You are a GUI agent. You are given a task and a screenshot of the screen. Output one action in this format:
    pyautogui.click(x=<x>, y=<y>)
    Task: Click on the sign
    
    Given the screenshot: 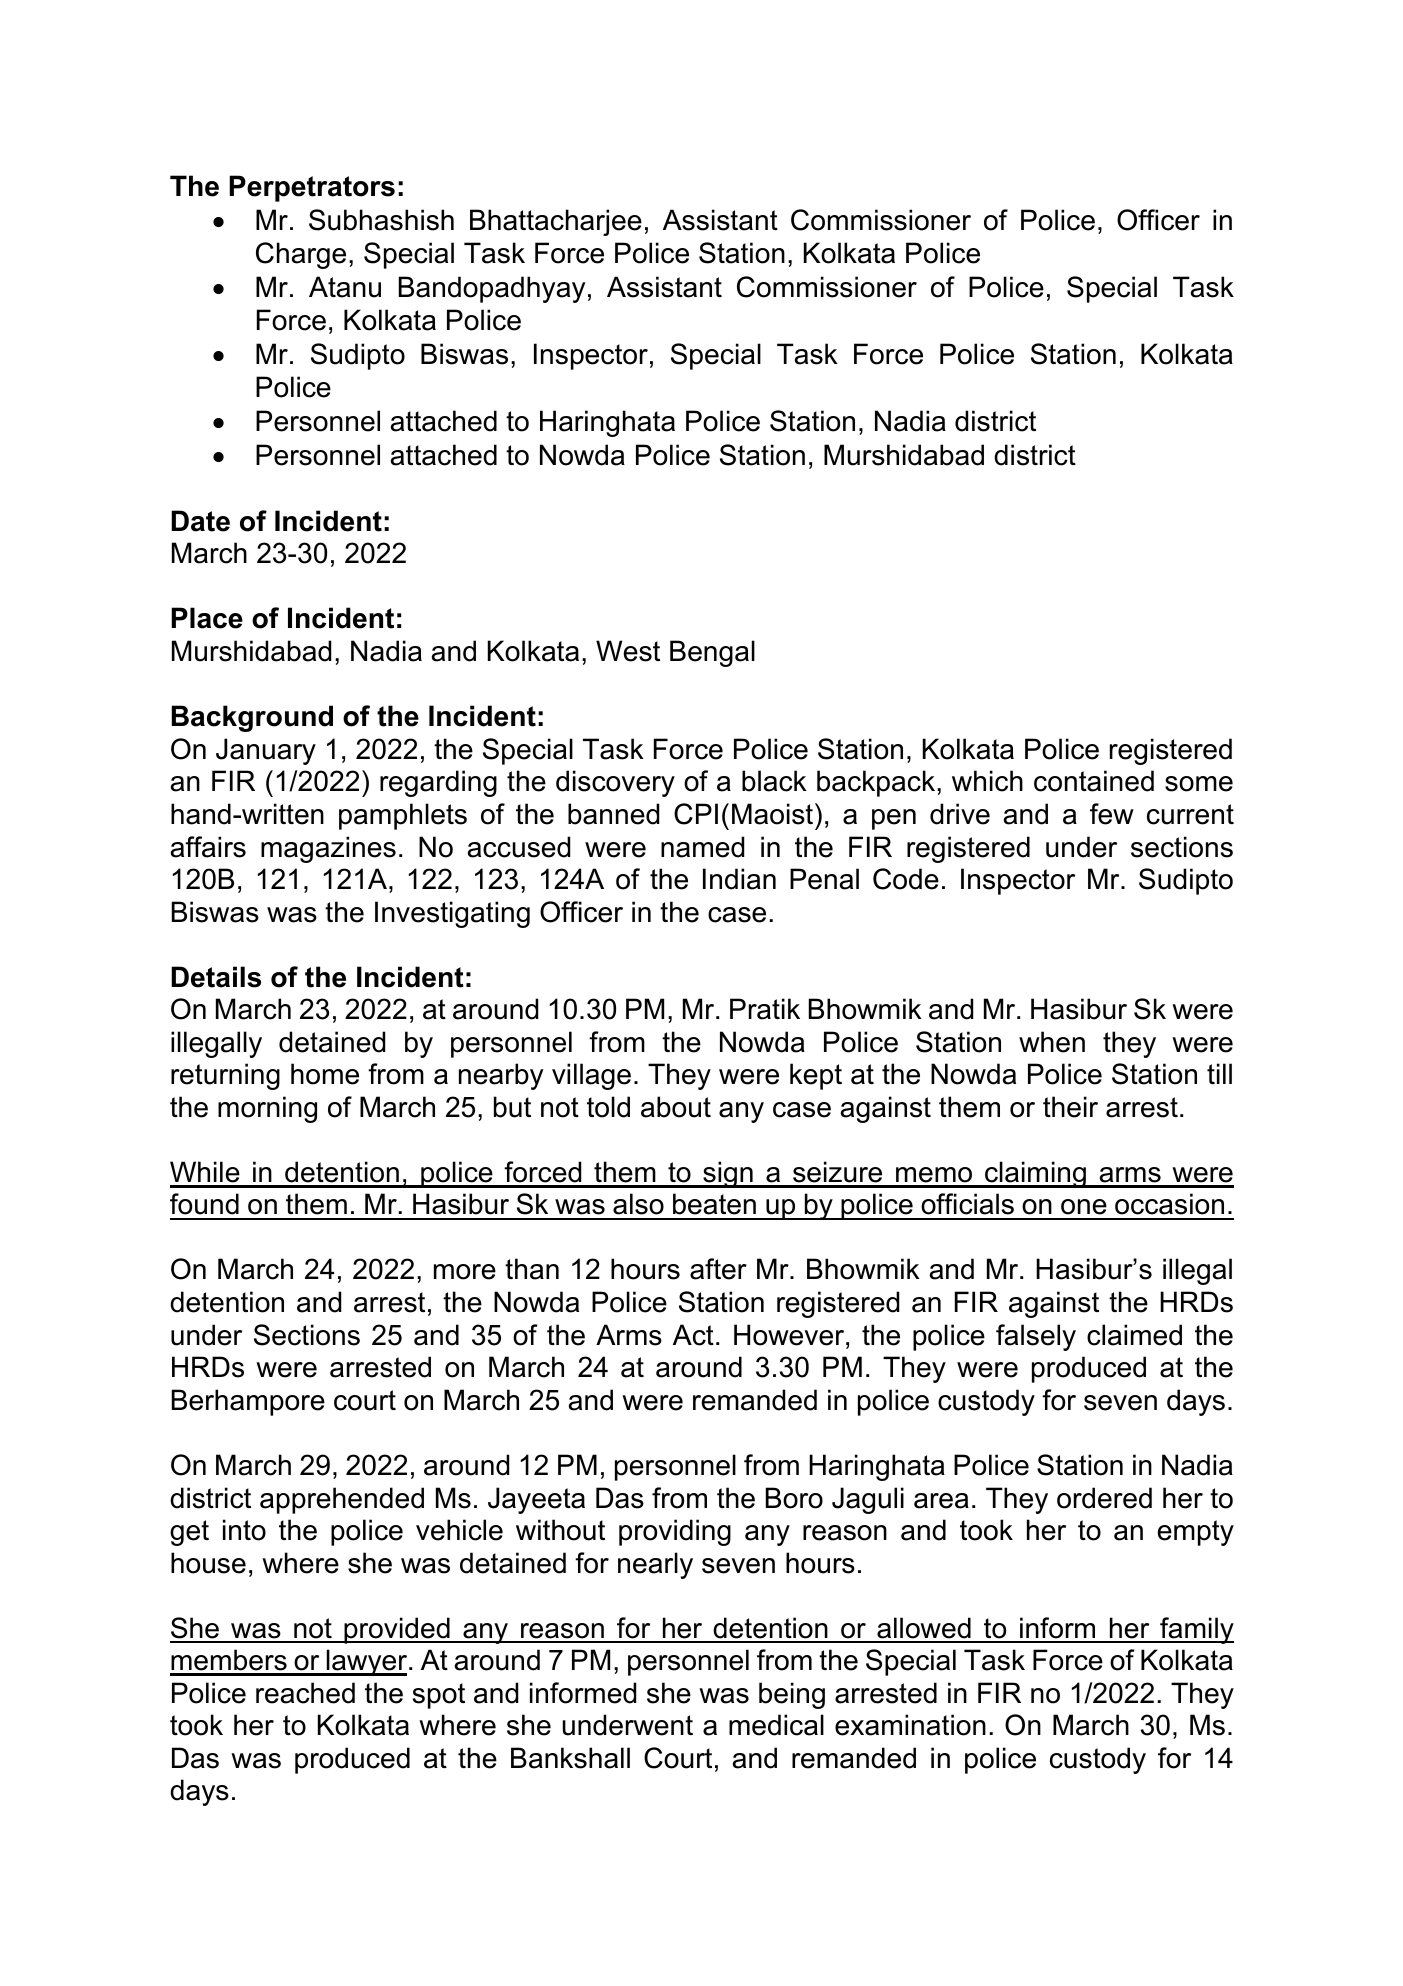 What is the action you would take?
    pyautogui.click(x=728, y=1174)
